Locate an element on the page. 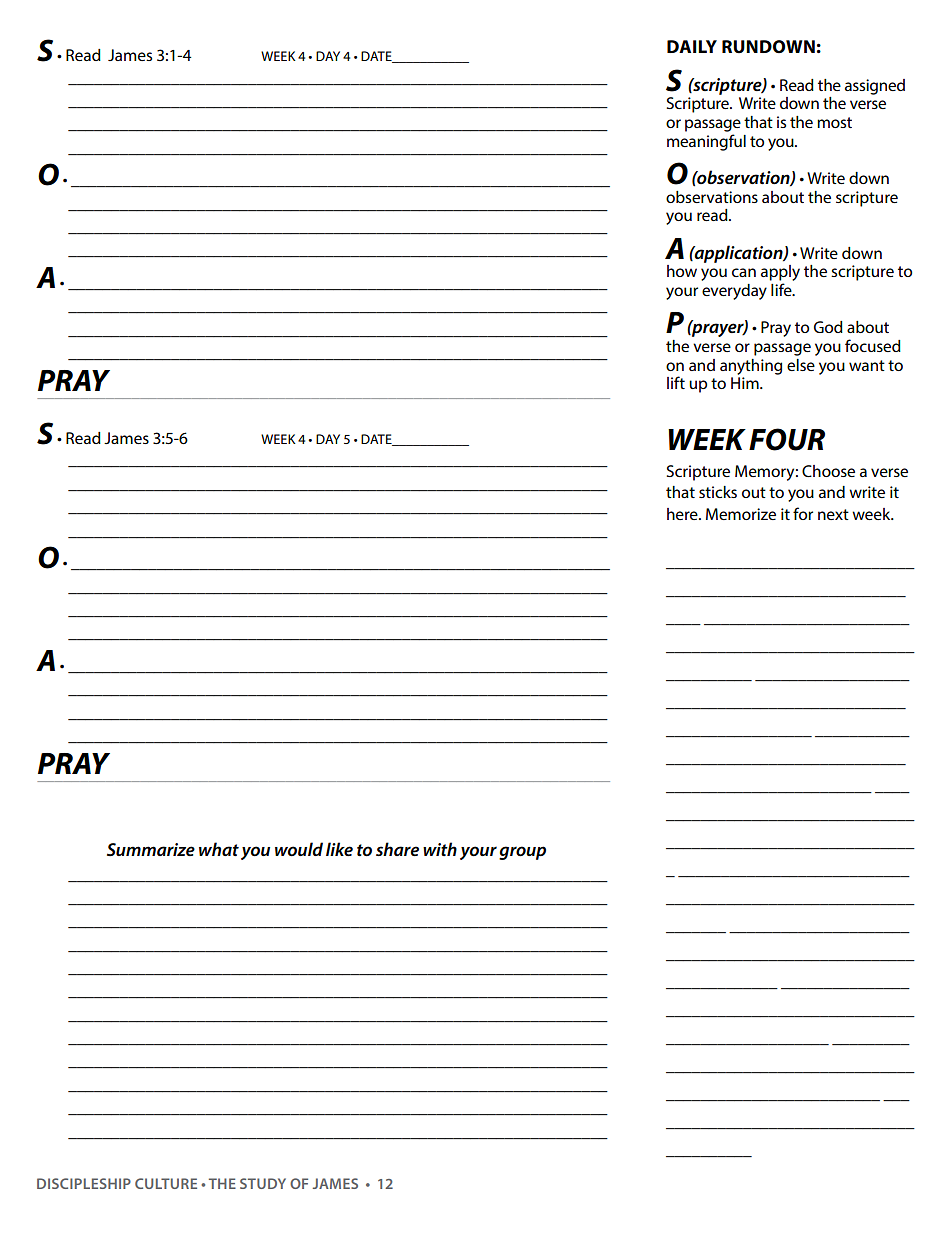 The image size is (952, 1233). Summarize is located at coordinates (151, 849).
